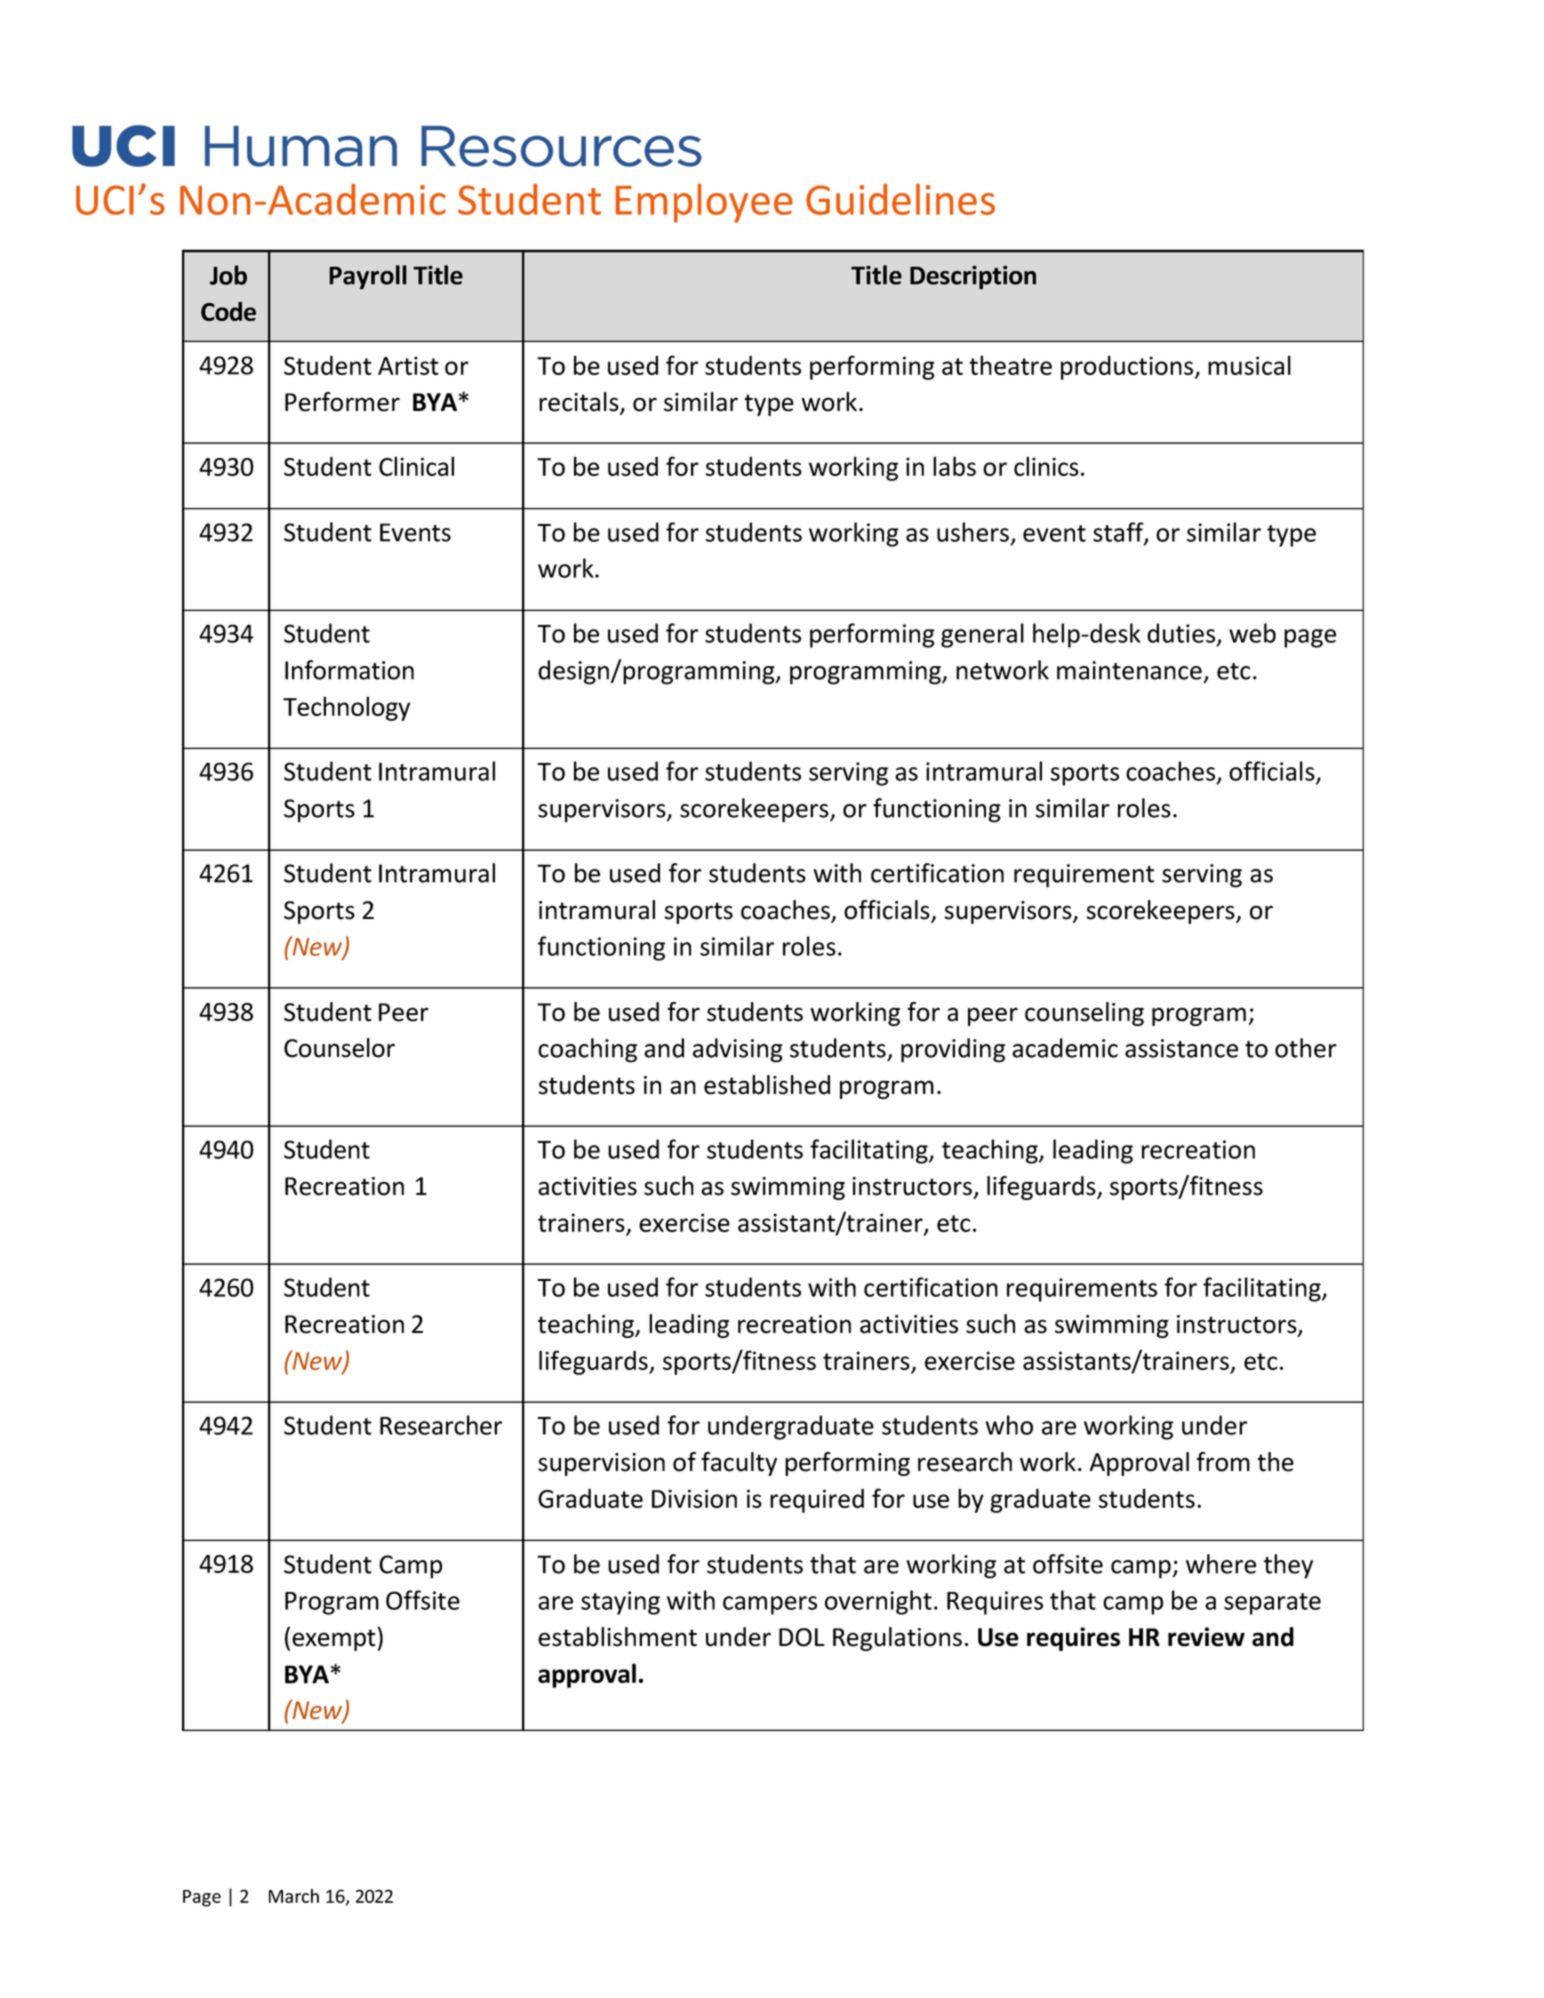  I want to click on DOL, so click(802, 1637).
